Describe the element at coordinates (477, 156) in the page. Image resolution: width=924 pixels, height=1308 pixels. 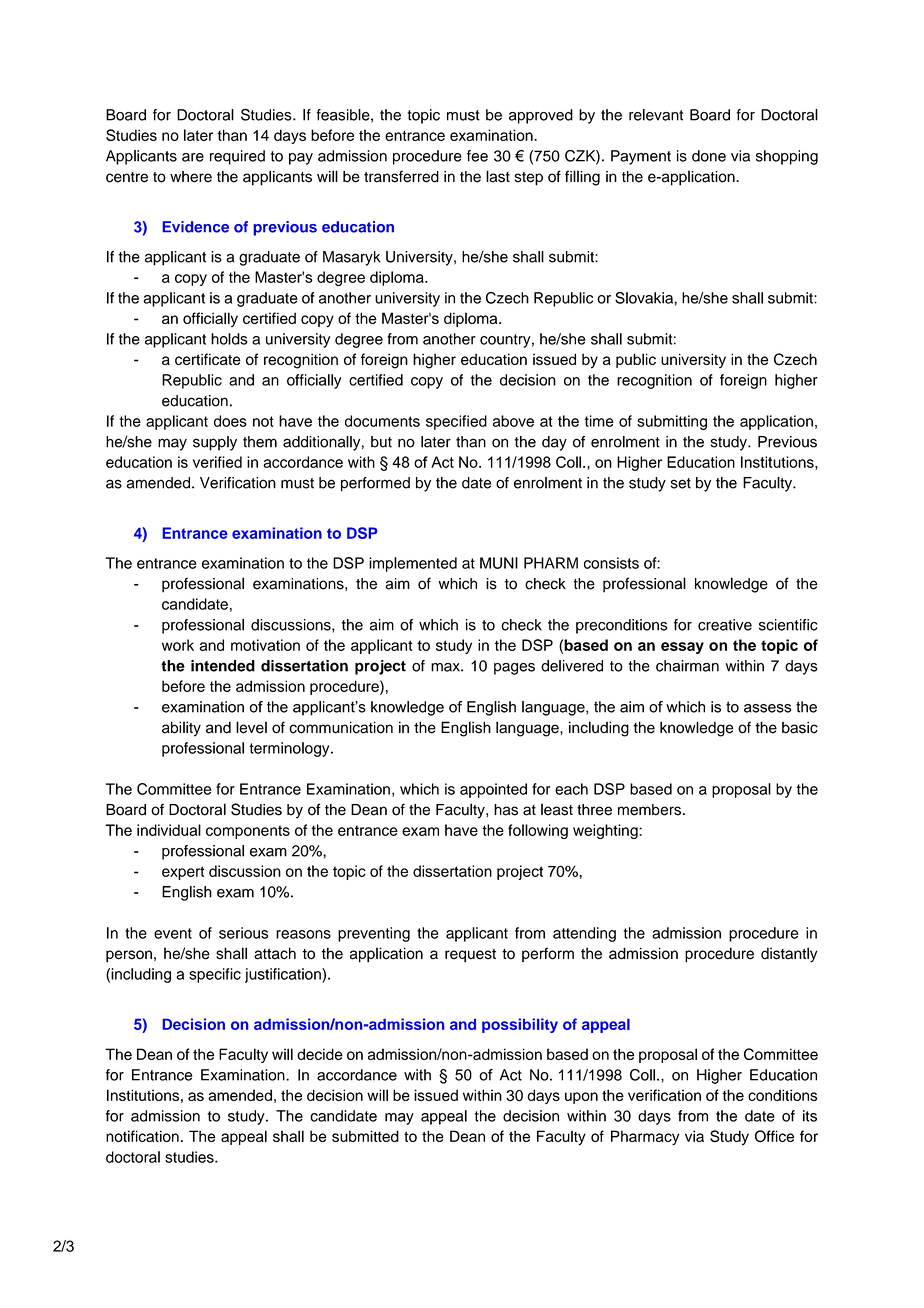
I see `fee` at that location.
